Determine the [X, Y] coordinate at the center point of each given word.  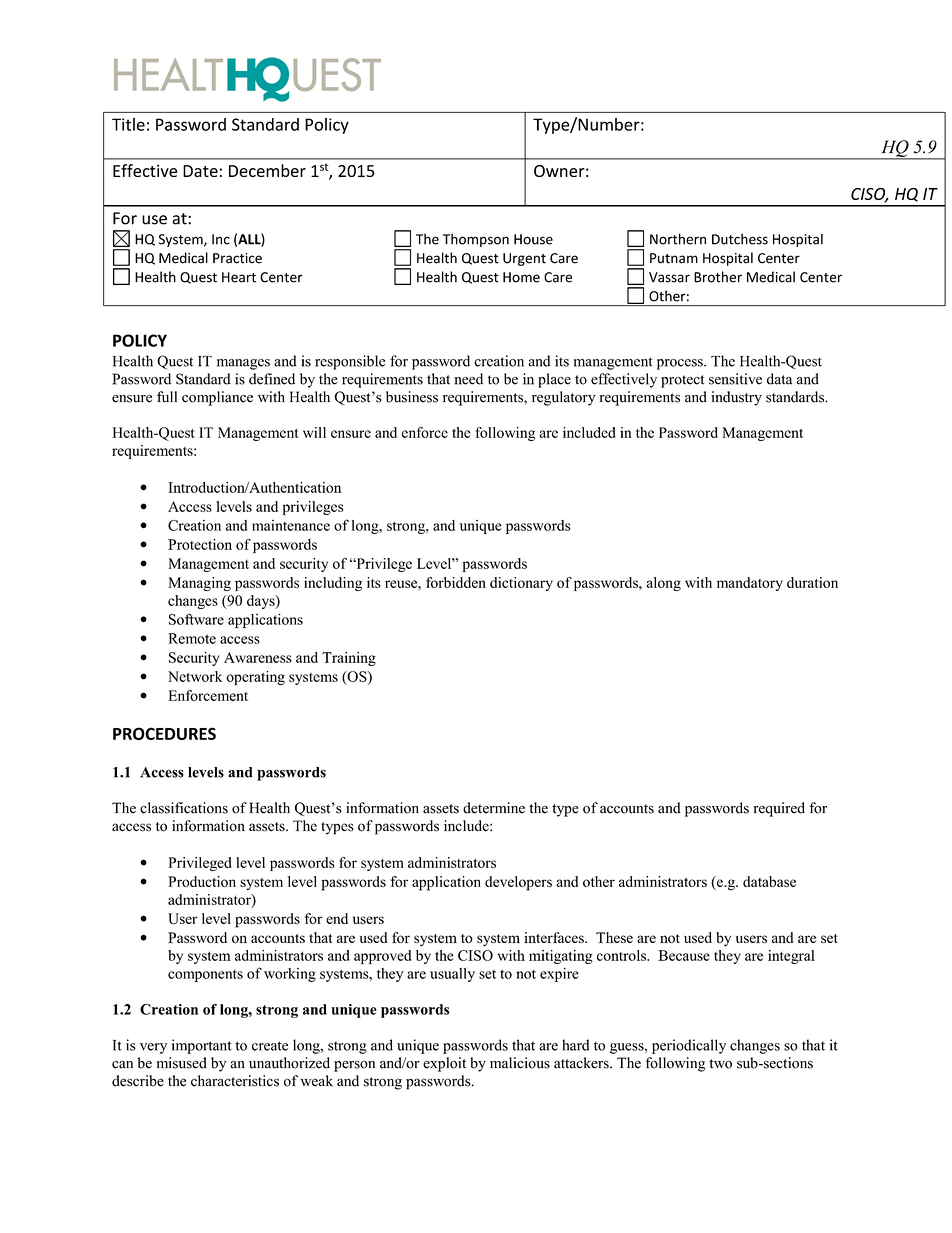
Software [196, 619]
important [202, 1046]
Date [200, 171]
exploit [444, 1064]
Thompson [476, 240]
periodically [689, 1046]
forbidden [456, 582]
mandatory [750, 584]
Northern [678, 239]
